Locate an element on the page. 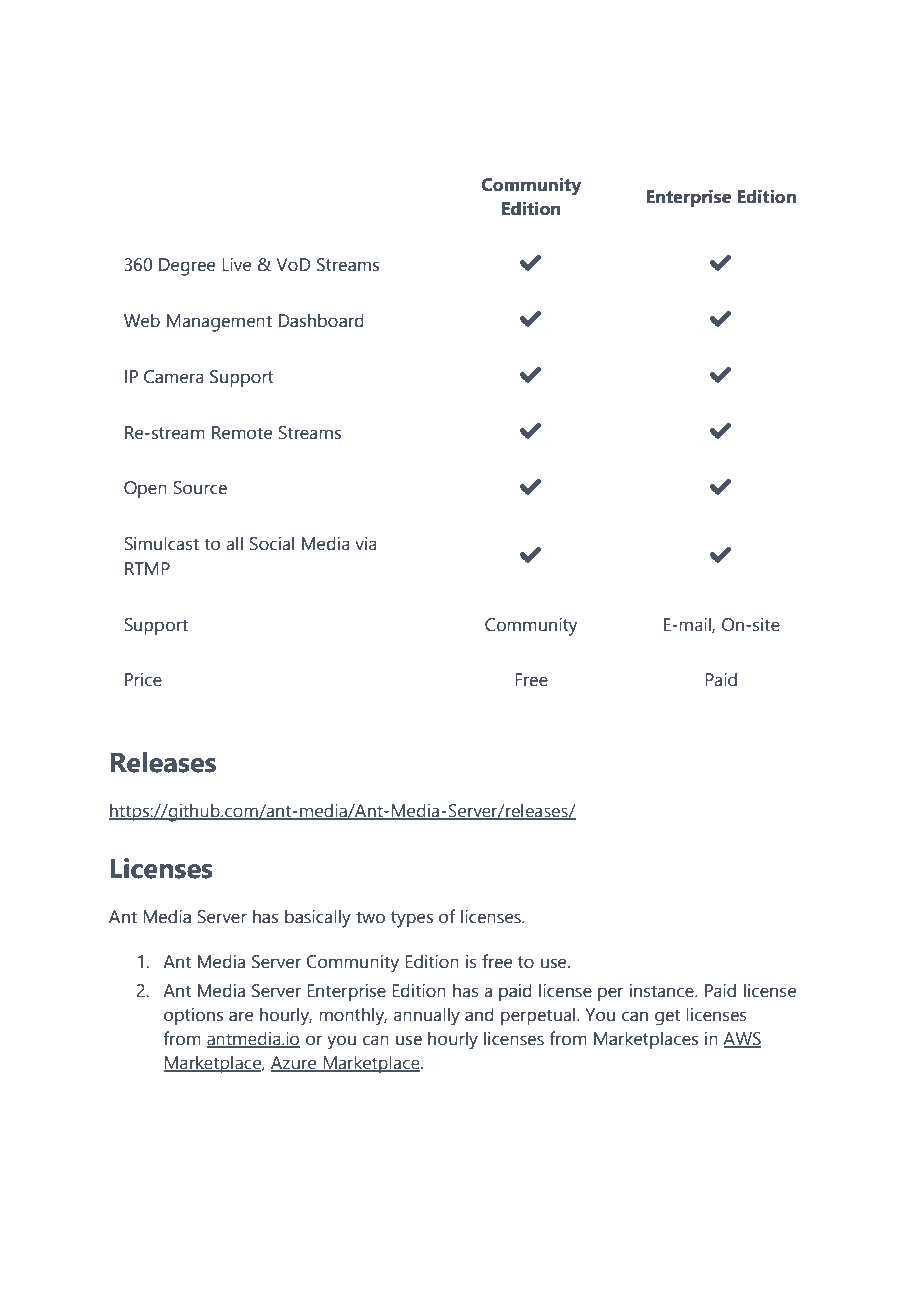 This document has height=1308, width=924. Live is located at coordinates (236, 264).
